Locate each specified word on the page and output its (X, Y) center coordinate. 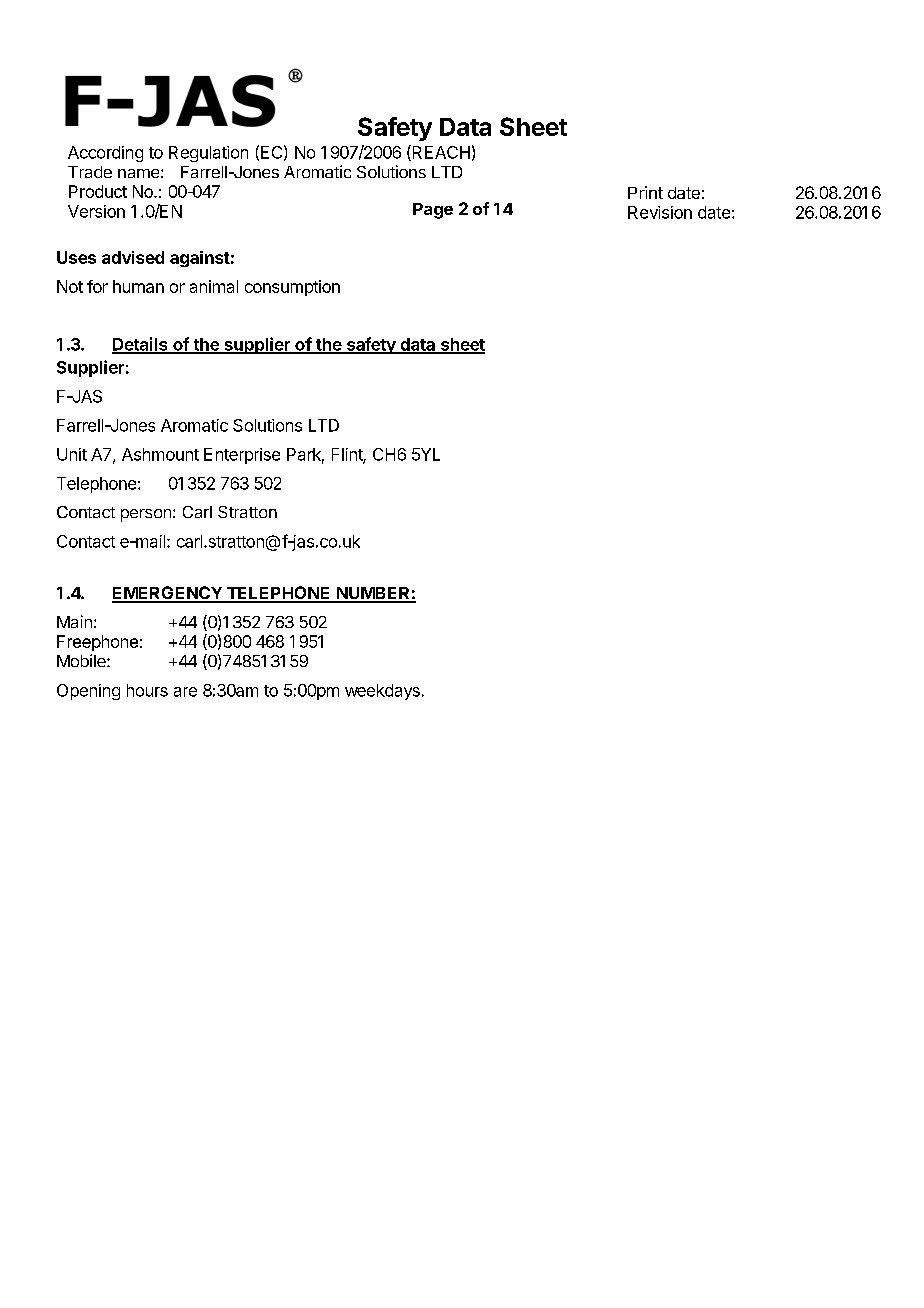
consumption (292, 288)
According (105, 154)
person (146, 515)
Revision (660, 212)
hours (147, 690)
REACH (440, 153)
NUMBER (373, 594)
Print (645, 192)
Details (141, 345)
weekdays (382, 692)
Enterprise (242, 456)
